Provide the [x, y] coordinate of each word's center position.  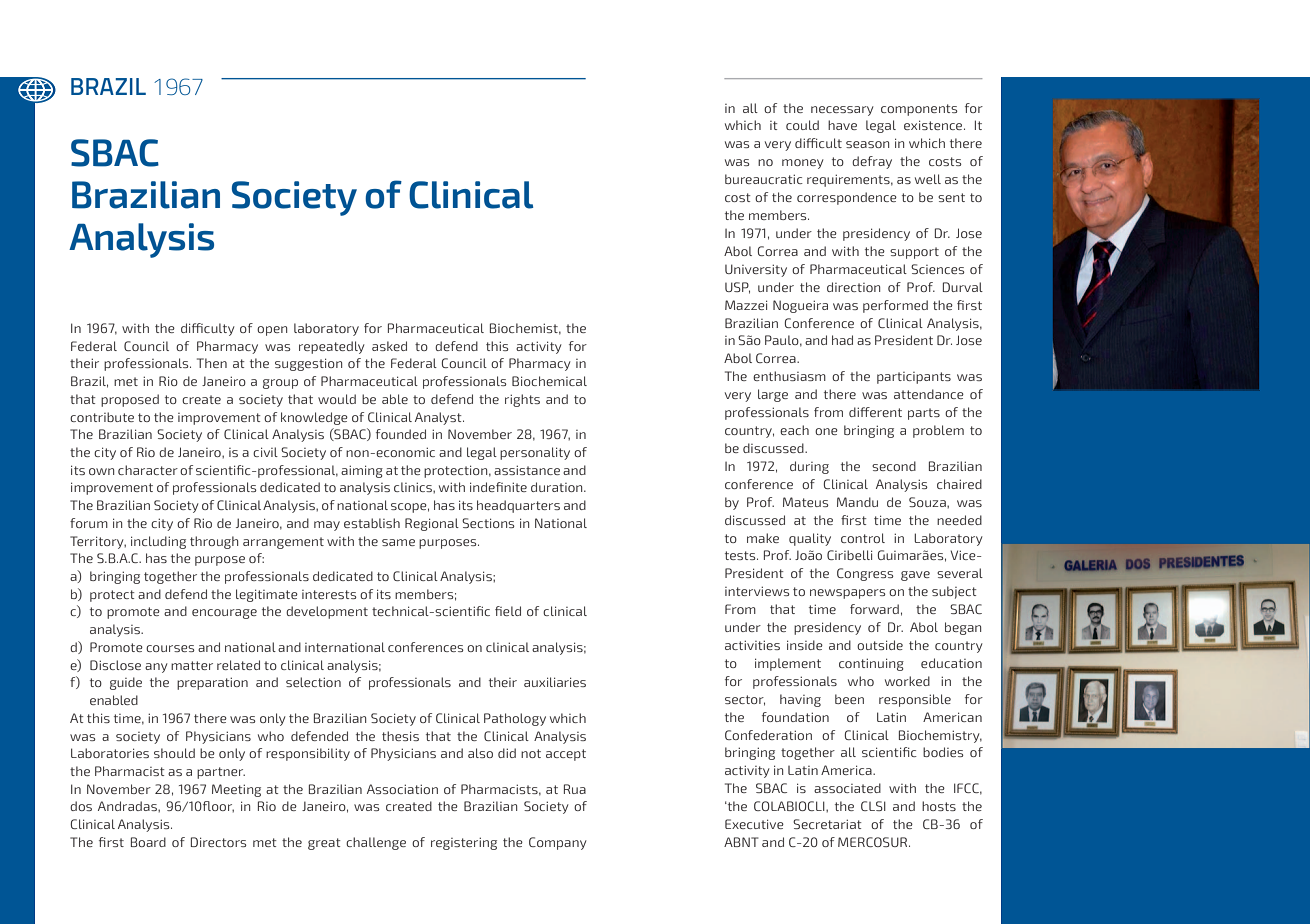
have [842, 125]
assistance [527, 470]
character [148, 470]
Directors [219, 842]
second [894, 466]
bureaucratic [764, 179]
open [272, 331]
